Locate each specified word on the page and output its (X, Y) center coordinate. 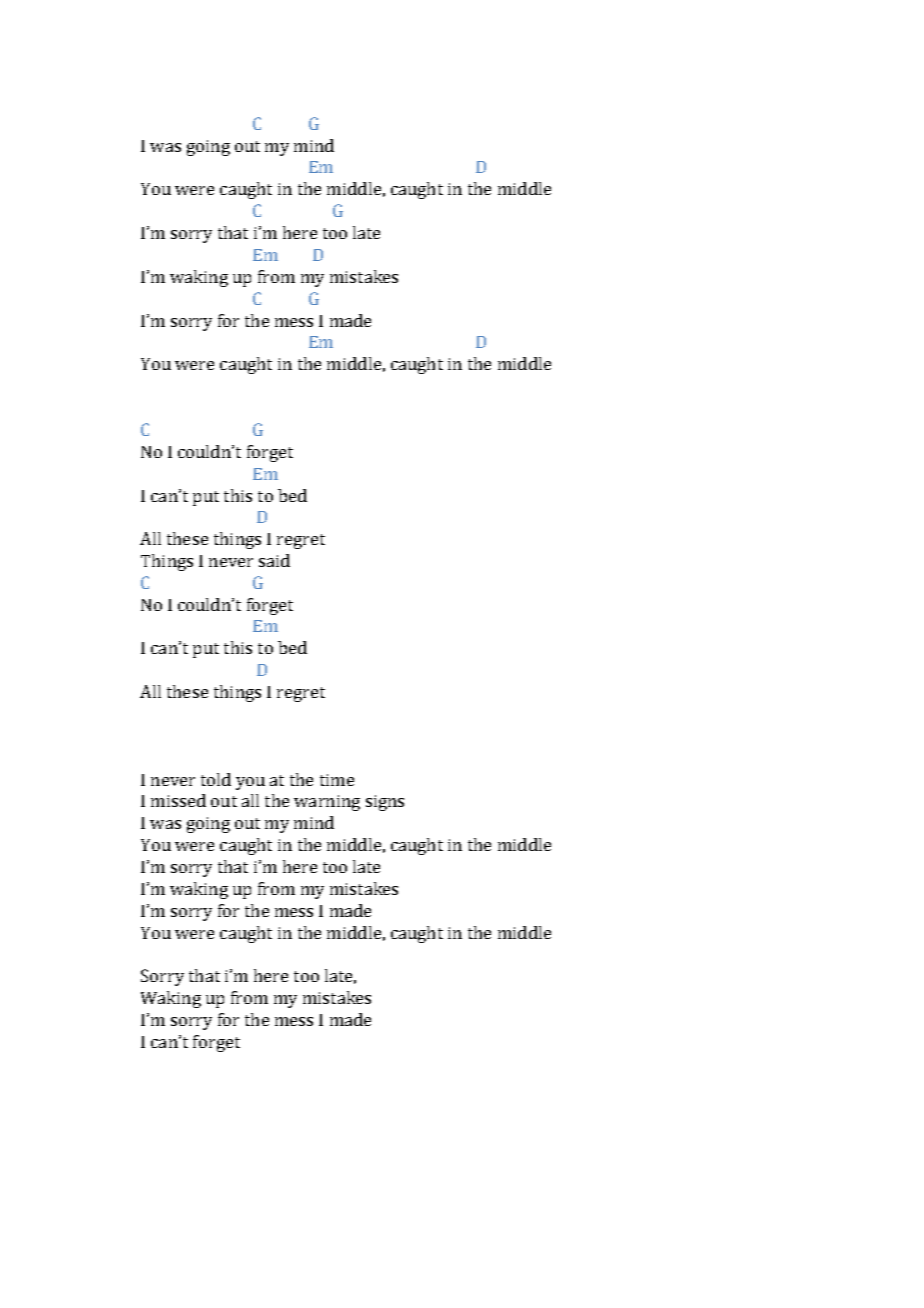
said (274, 560)
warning (327, 803)
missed (178, 800)
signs (385, 803)
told (216, 779)
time (337, 780)
